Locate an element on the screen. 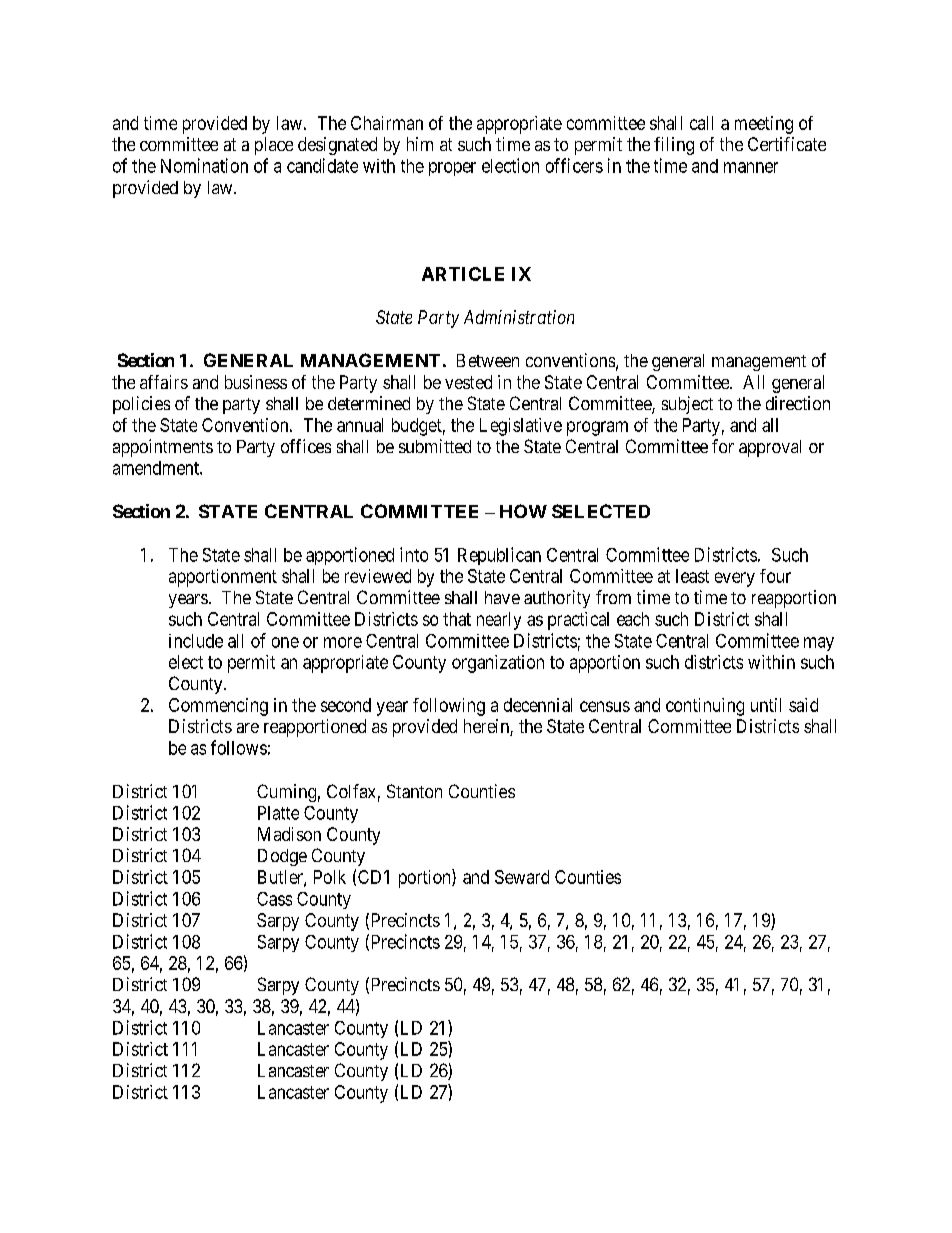  subject is located at coordinates (687, 405).
